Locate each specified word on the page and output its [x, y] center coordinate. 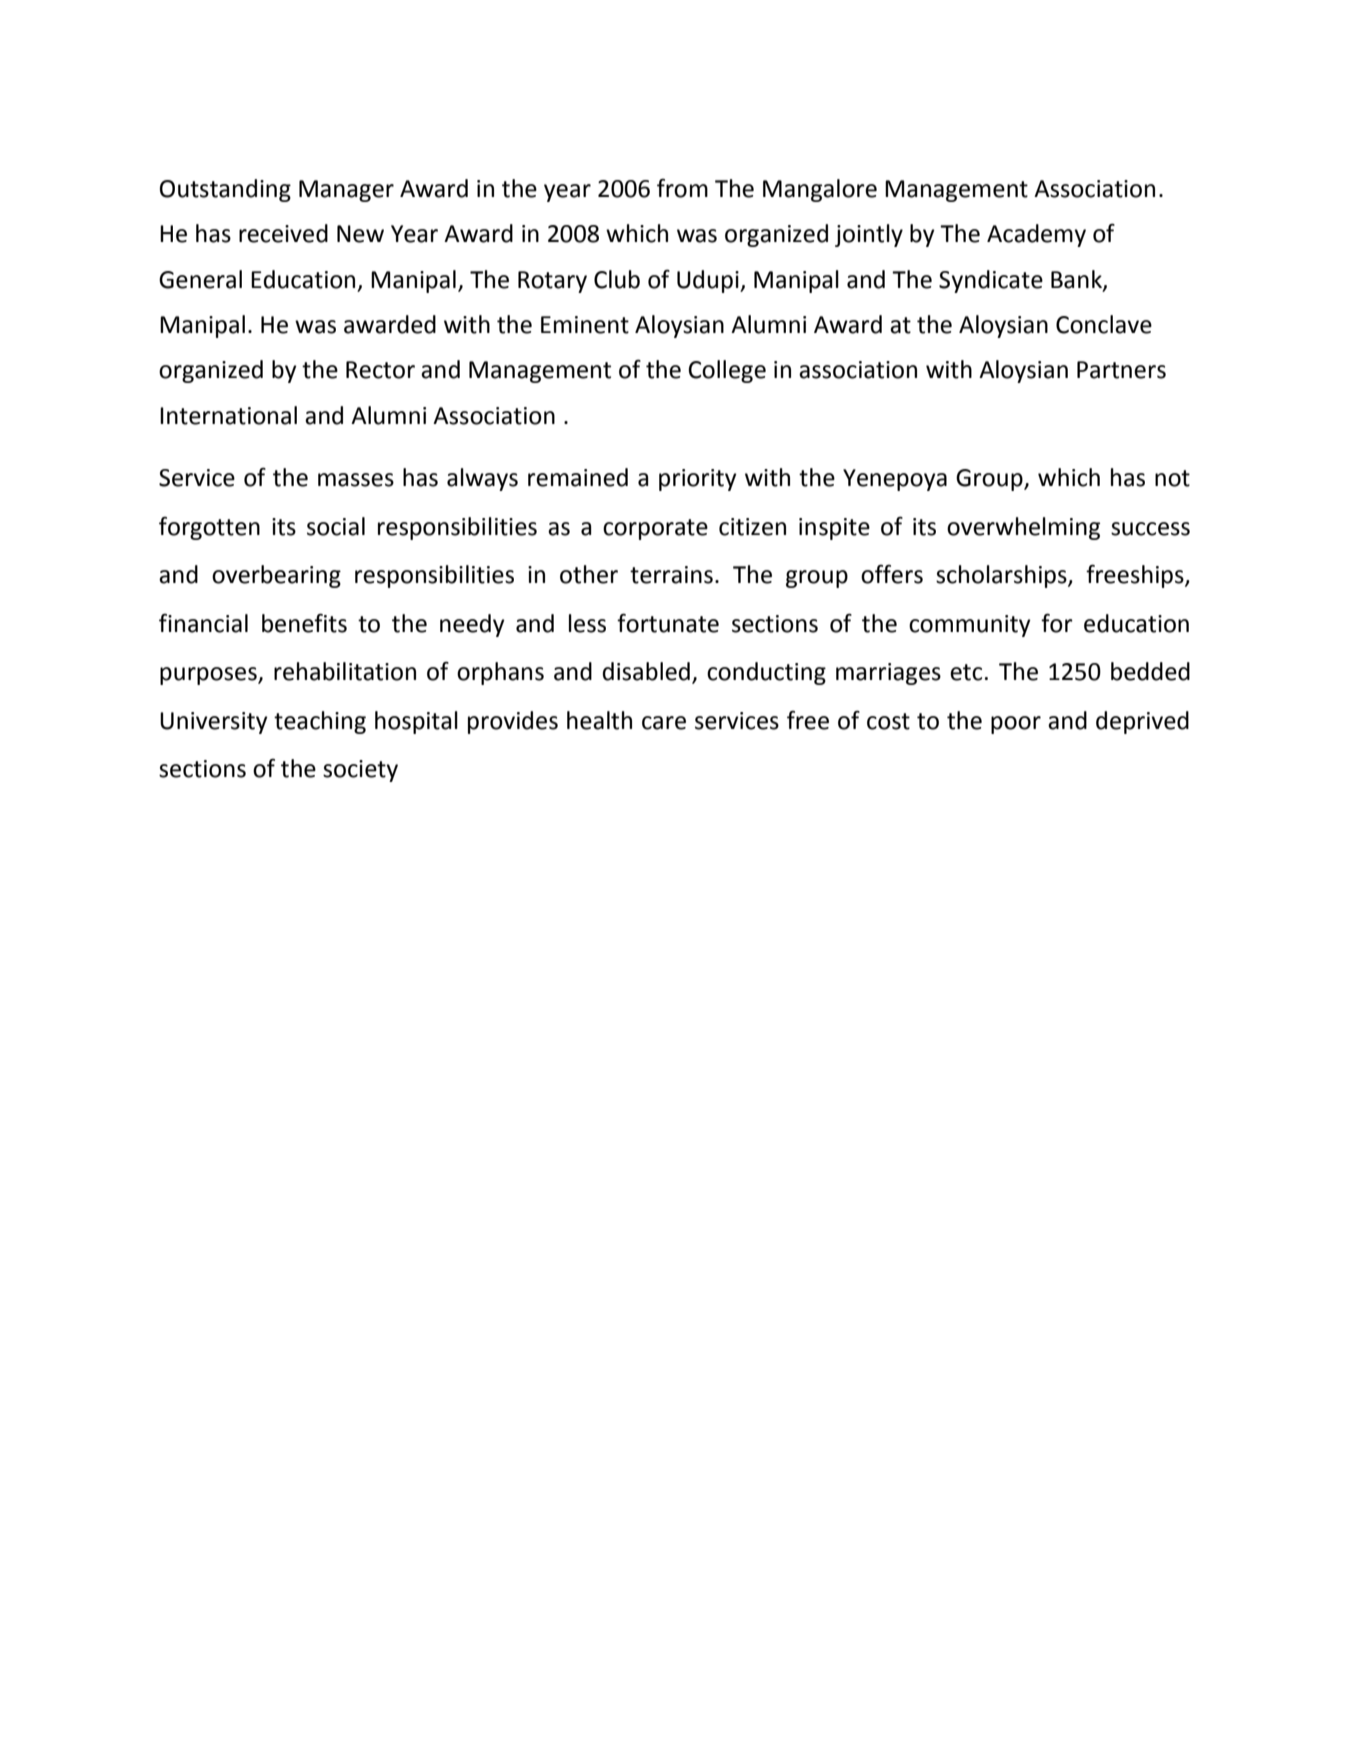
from [682, 188]
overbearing [276, 576]
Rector [380, 370]
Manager [346, 191]
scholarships [1002, 576]
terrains [671, 575]
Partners [1121, 370]
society [360, 771]
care [664, 723]
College [727, 371]
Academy [1036, 235]
